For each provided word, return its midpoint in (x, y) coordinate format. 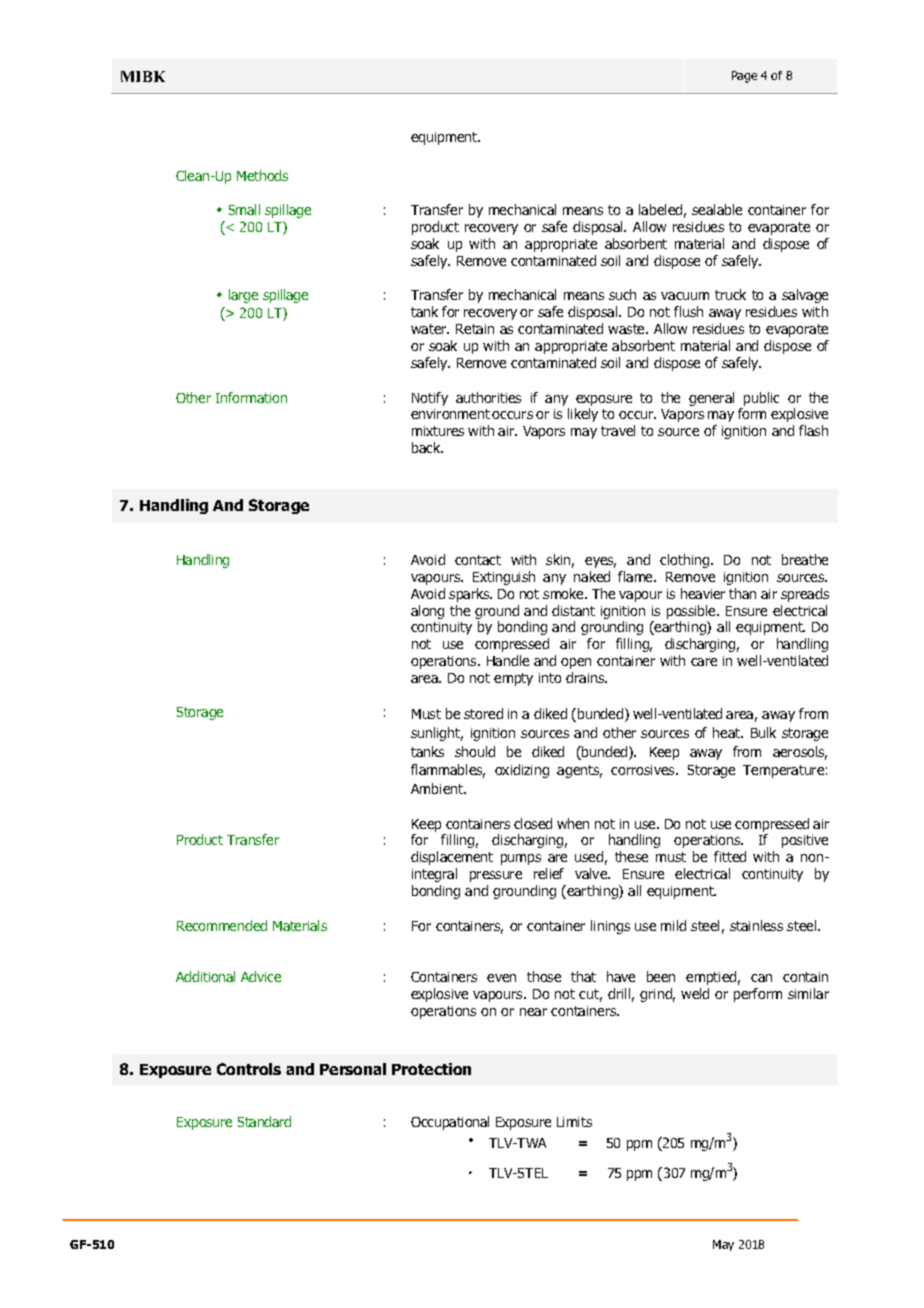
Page (744, 77)
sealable (717, 209)
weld (695, 993)
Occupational (450, 1123)
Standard (264, 1121)
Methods (262, 175)
